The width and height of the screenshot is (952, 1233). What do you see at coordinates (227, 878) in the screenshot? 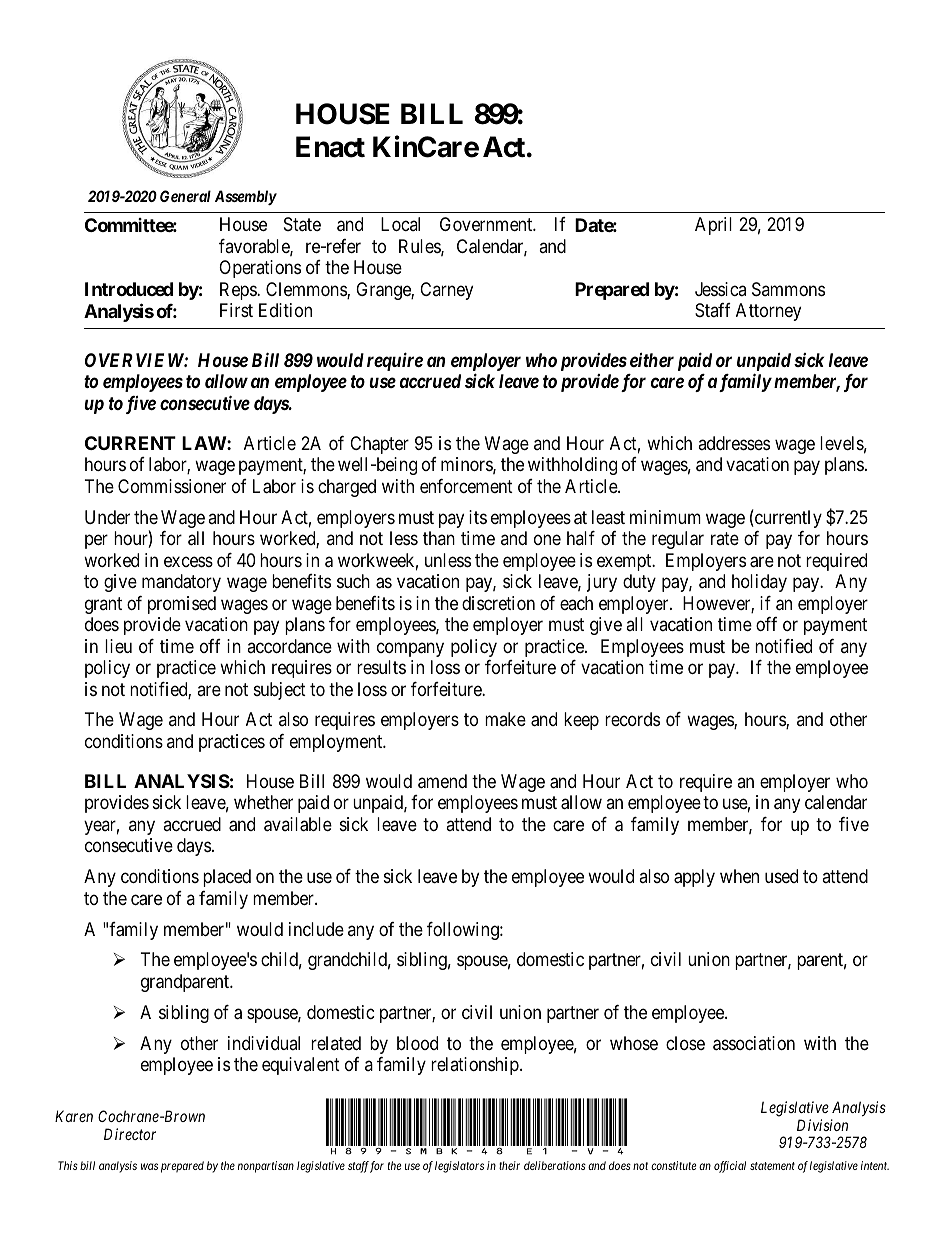
I see `placed` at bounding box center [227, 878].
